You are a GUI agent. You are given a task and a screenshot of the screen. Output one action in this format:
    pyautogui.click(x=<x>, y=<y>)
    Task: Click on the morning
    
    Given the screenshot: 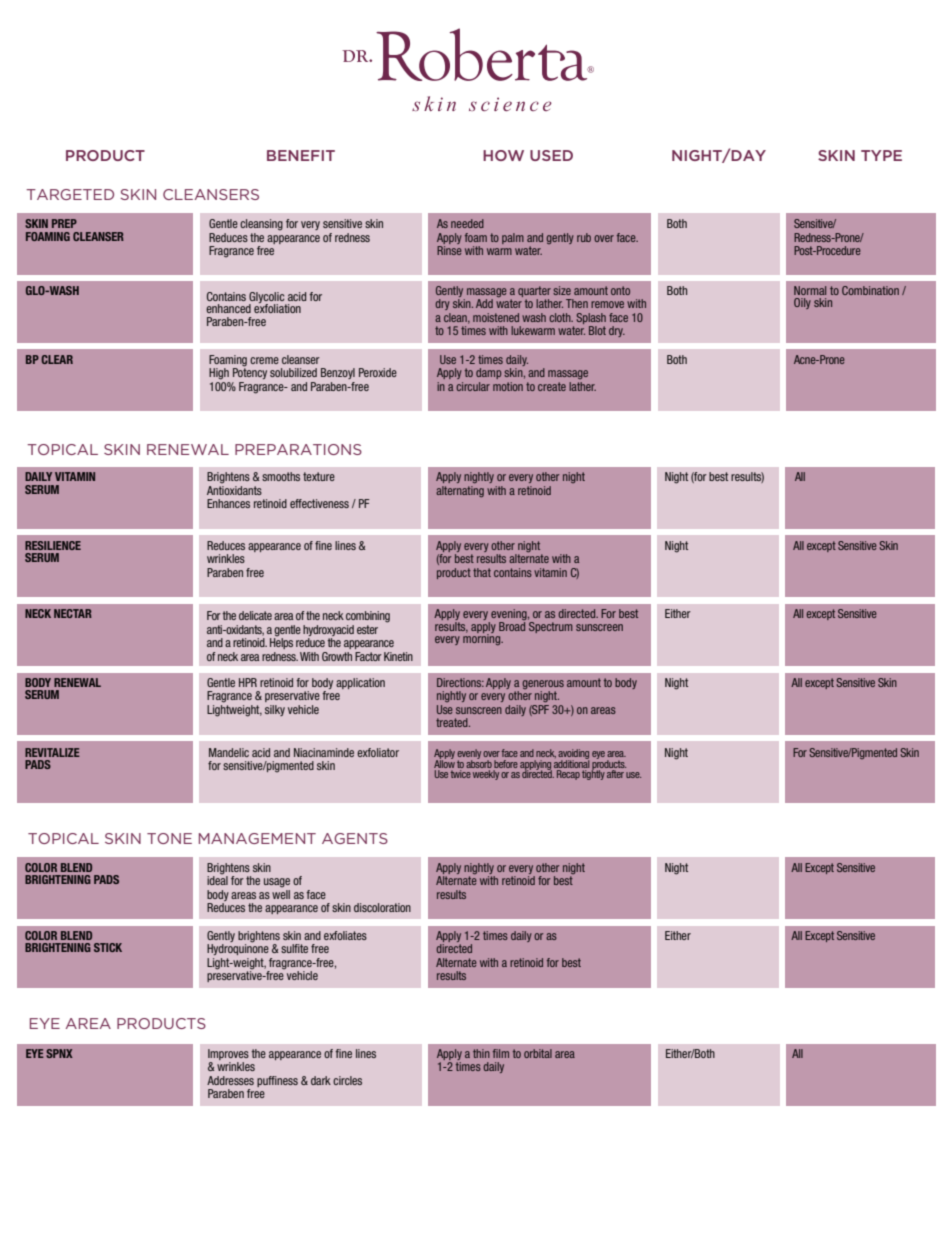 What is the action you would take?
    pyautogui.click(x=483, y=639)
